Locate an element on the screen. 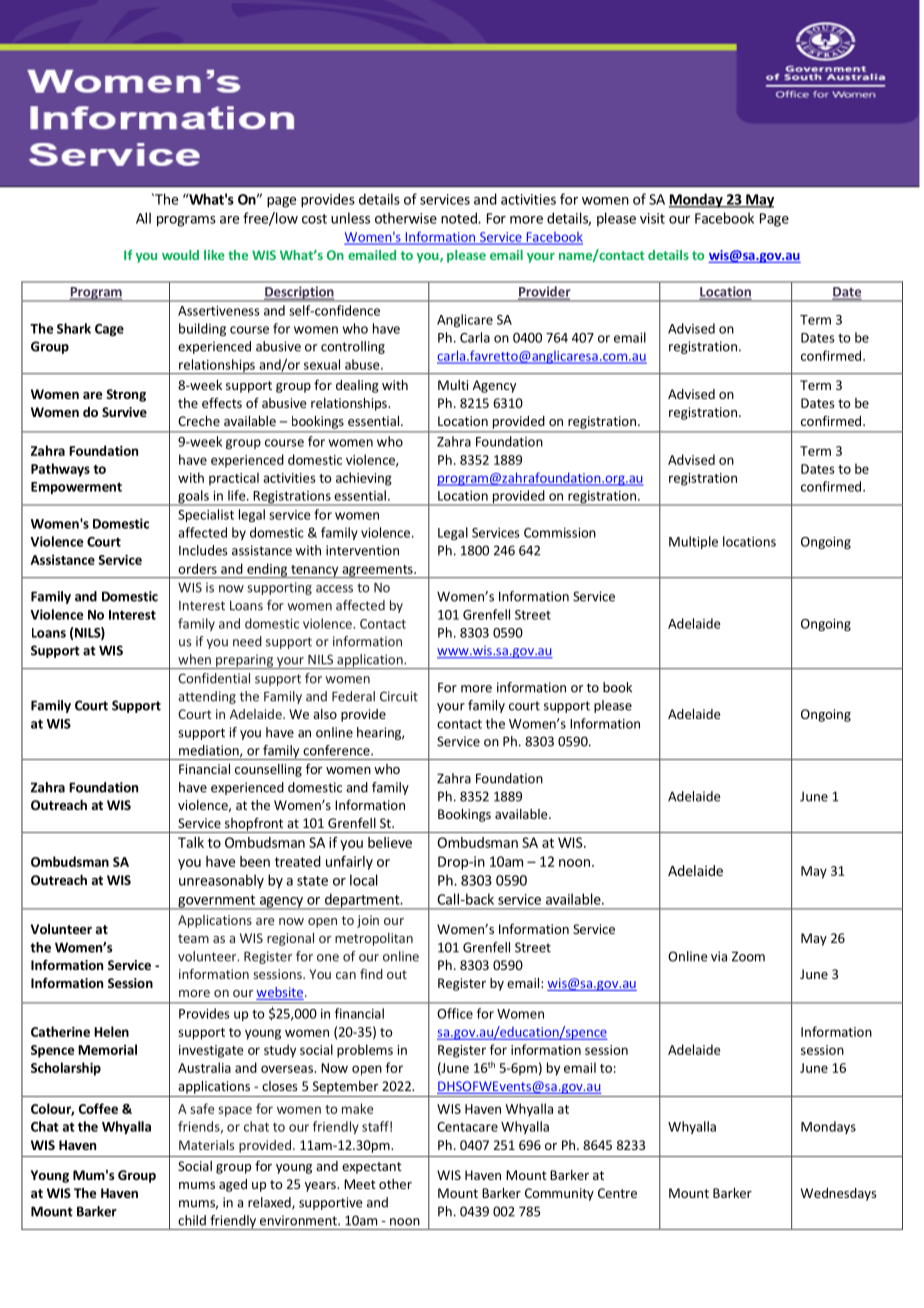  Commission is located at coordinates (560, 533).
